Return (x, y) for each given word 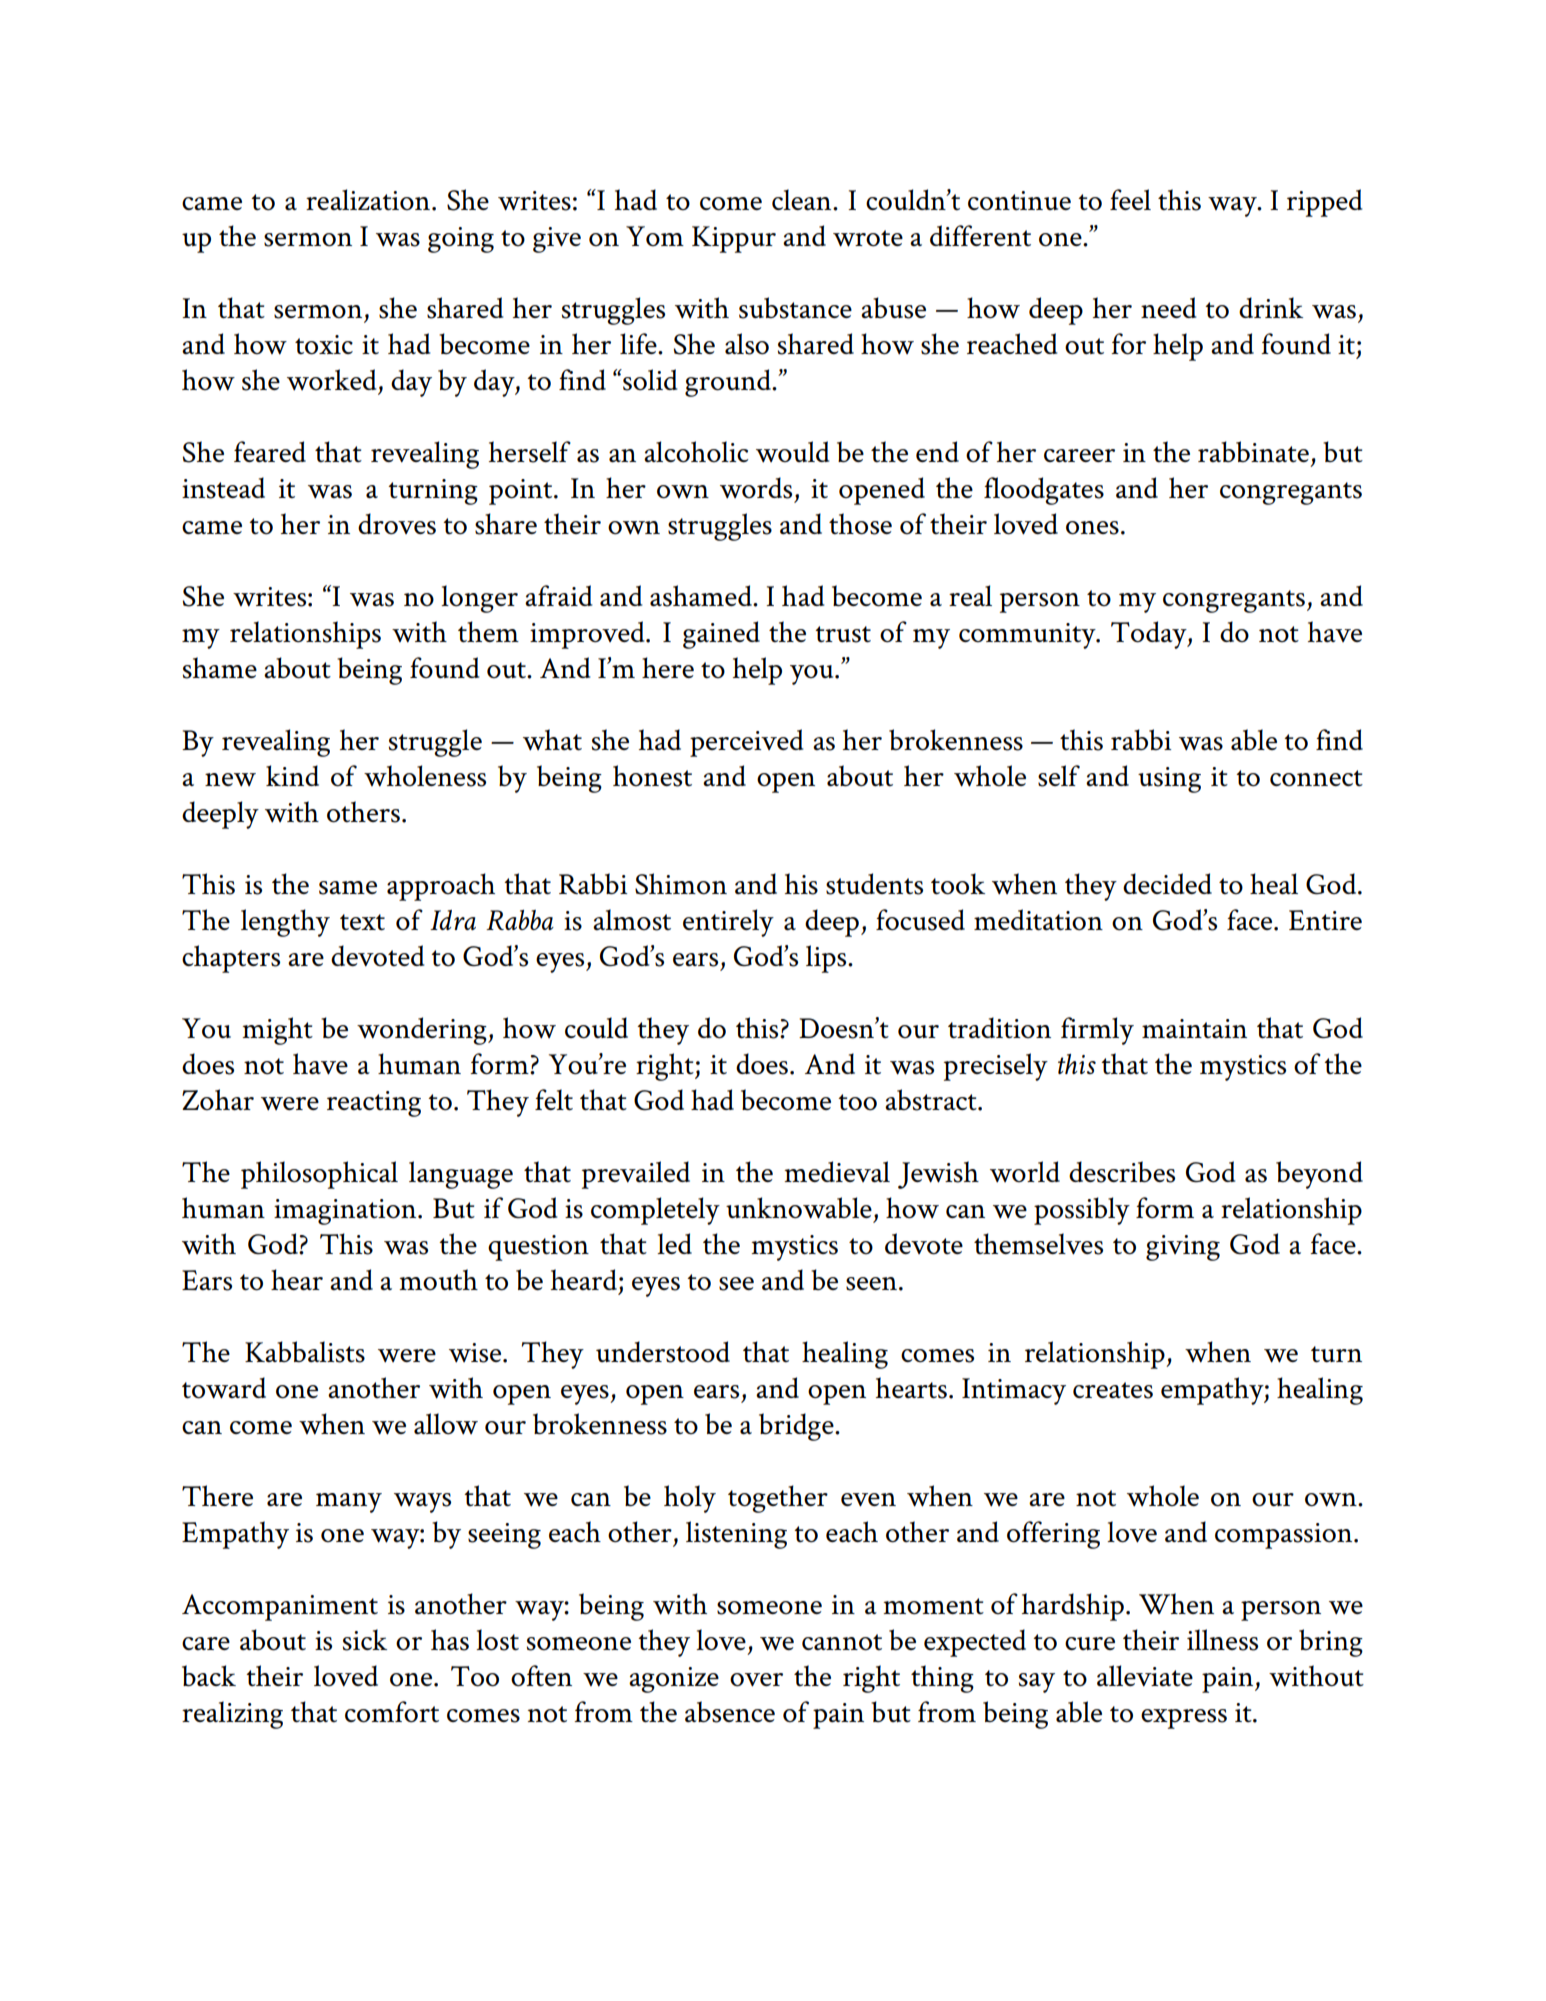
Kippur (734, 239)
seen (871, 1284)
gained (721, 635)
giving (1183, 1248)
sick (365, 1640)
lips (827, 959)
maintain (1194, 1029)
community (1028, 636)
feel (1130, 199)
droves (397, 524)
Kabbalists (305, 1352)
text (362, 922)
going (461, 240)
